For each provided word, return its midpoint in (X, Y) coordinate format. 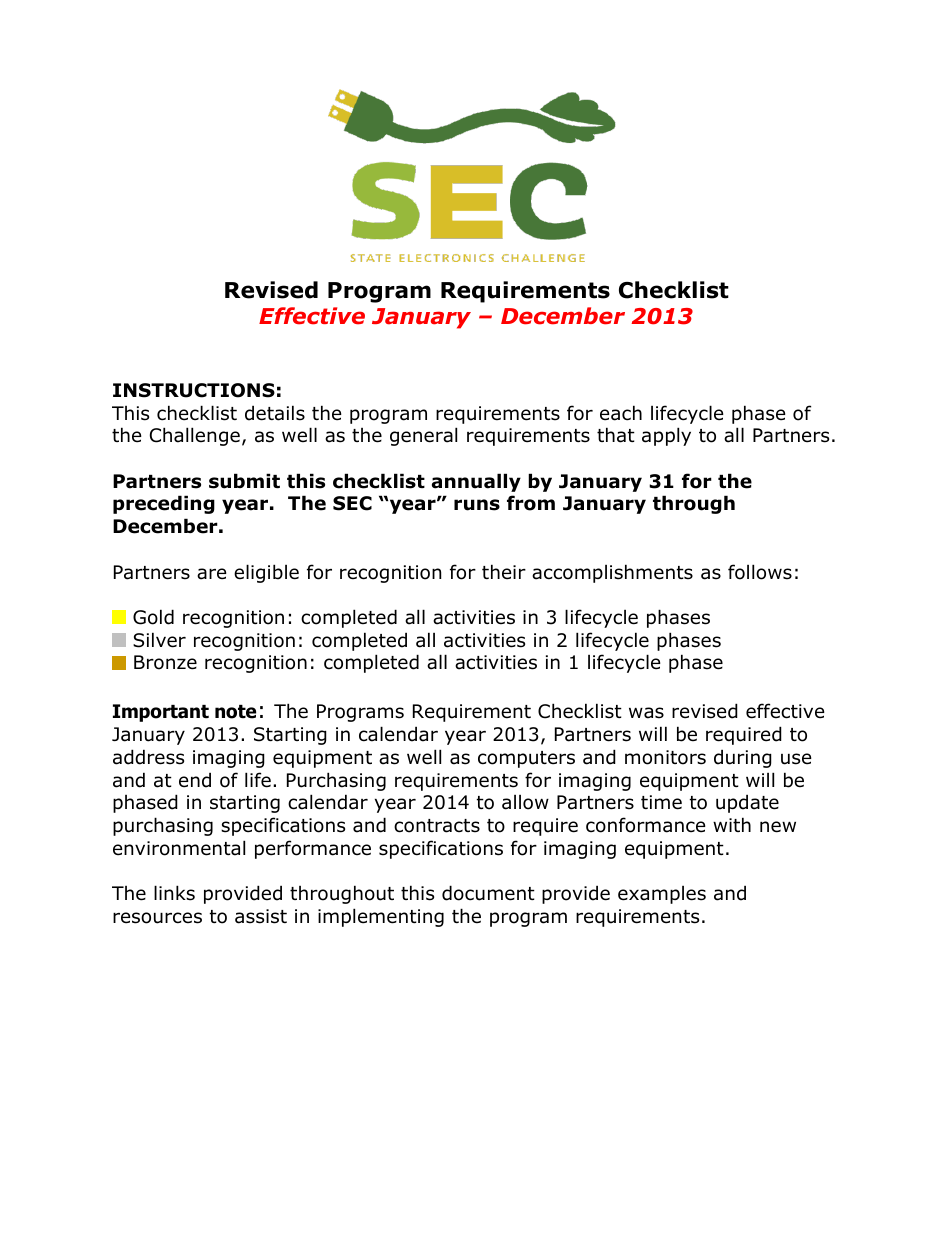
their (504, 572)
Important (161, 713)
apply (666, 436)
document (488, 893)
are (212, 574)
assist (261, 916)
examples (662, 895)
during (743, 758)
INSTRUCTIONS (194, 390)
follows (760, 572)
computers (526, 759)
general (423, 436)
